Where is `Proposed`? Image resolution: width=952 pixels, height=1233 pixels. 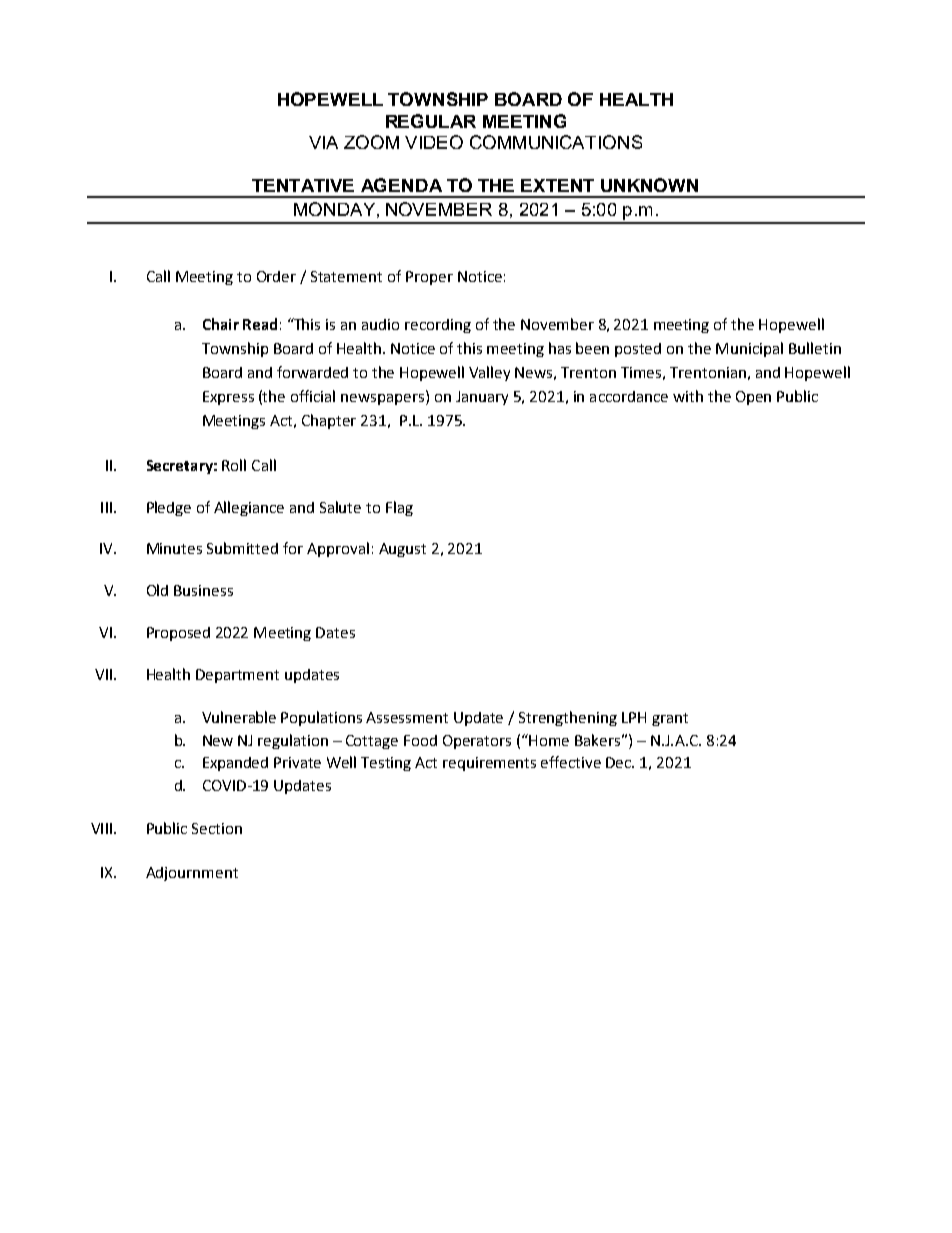
Proposed is located at coordinates (178, 634).
